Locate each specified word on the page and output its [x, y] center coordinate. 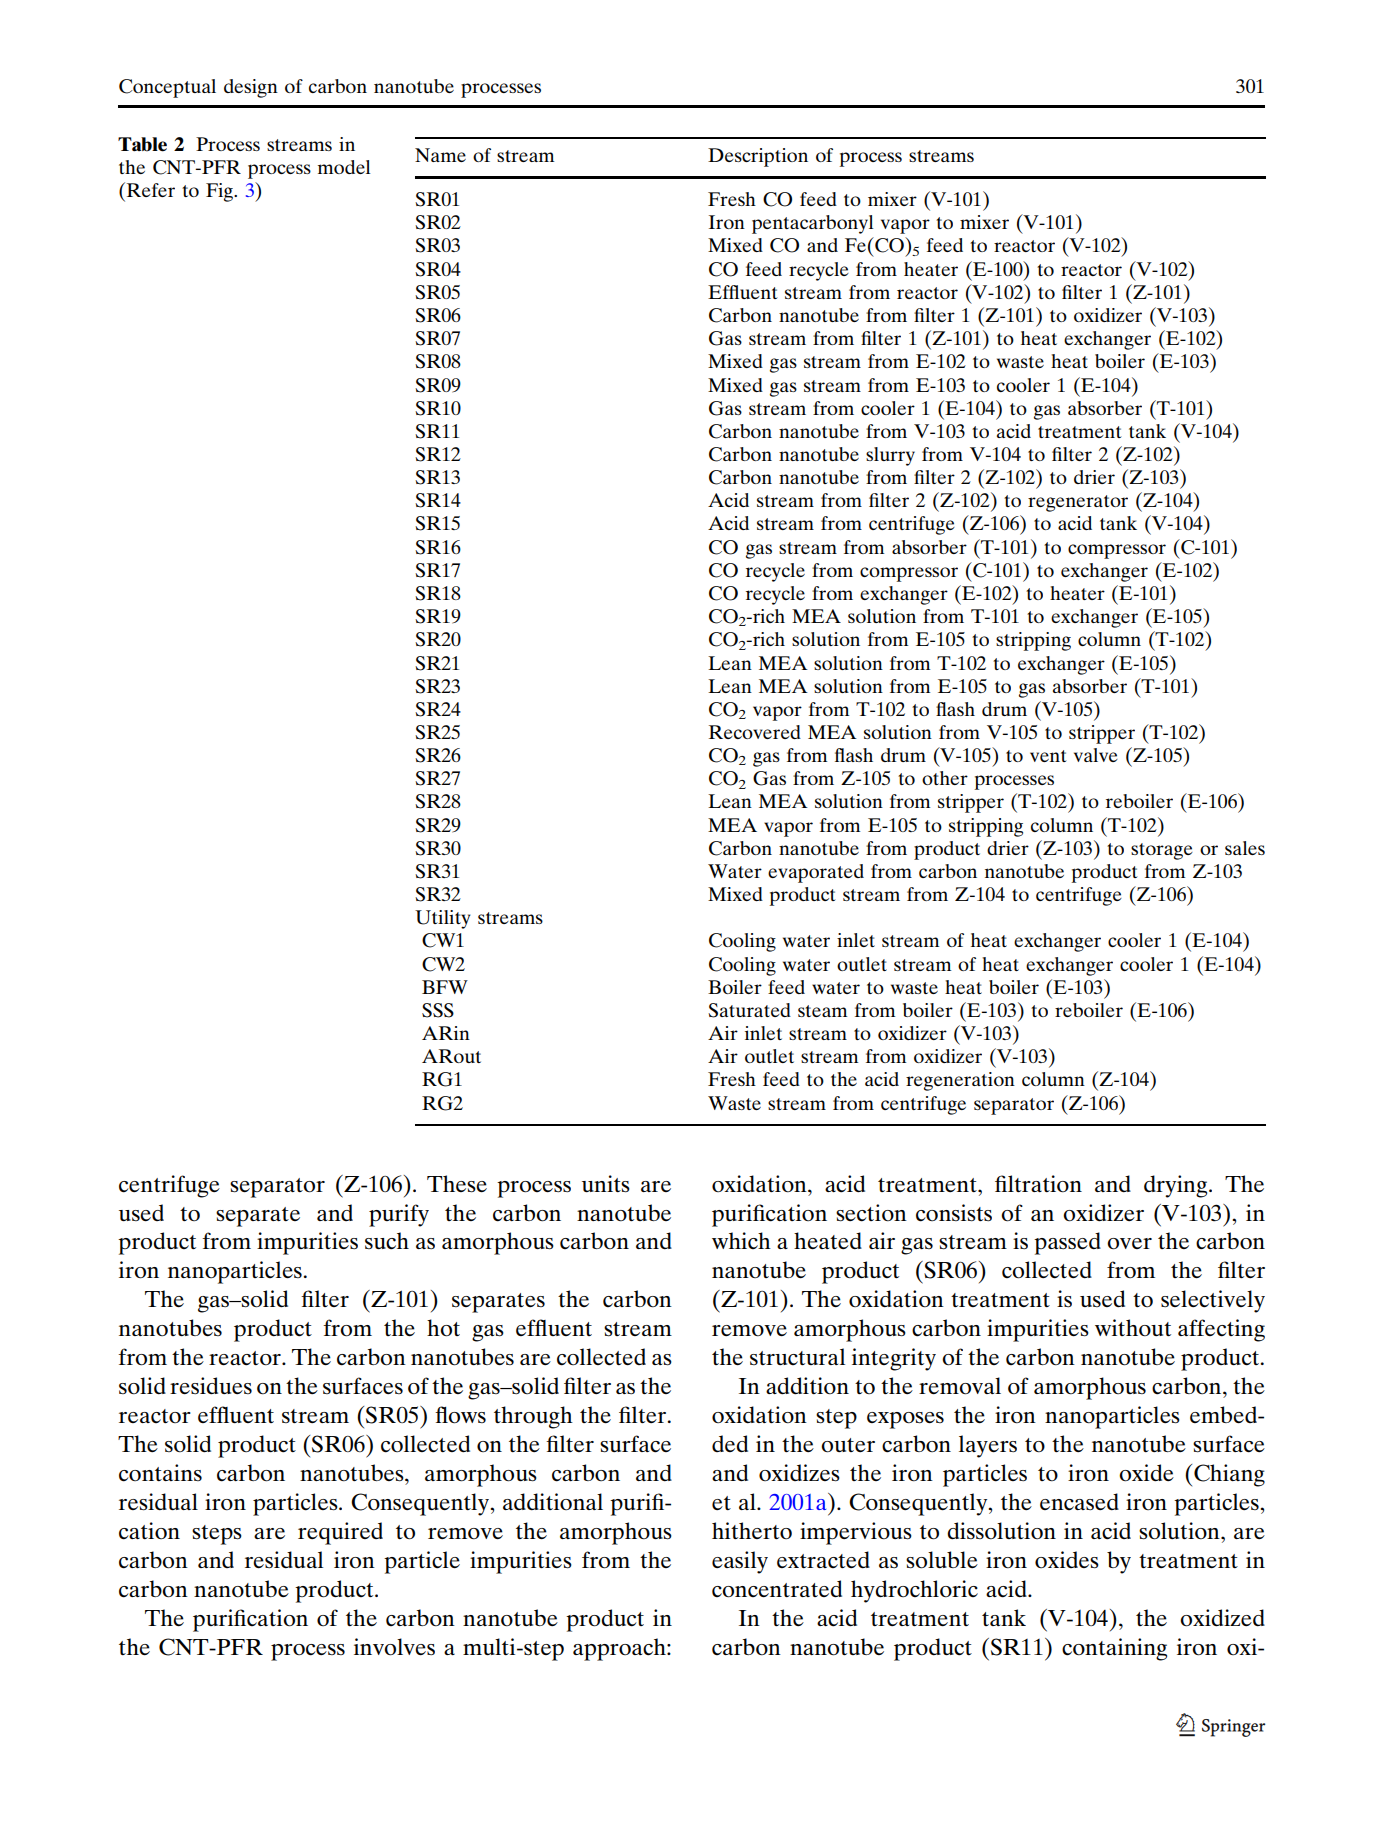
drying [1177, 1186]
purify [399, 1215]
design [251, 88]
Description [758, 157]
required [340, 1533]
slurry [890, 456]
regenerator [1078, 503]
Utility [443, 919]
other [945, 778]
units [606, 1183]
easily [740, 1562]
